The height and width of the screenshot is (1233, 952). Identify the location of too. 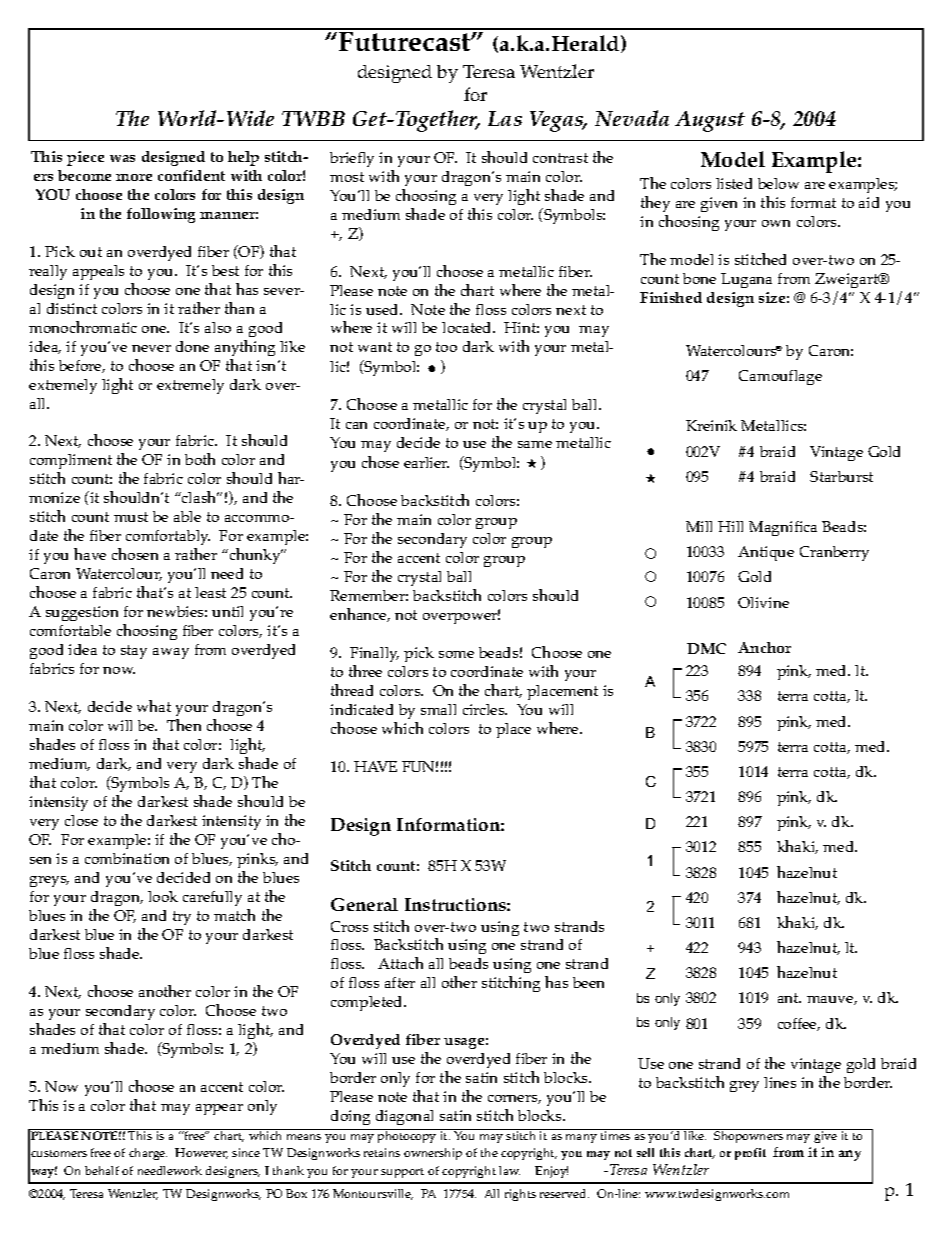
(446, 347).
